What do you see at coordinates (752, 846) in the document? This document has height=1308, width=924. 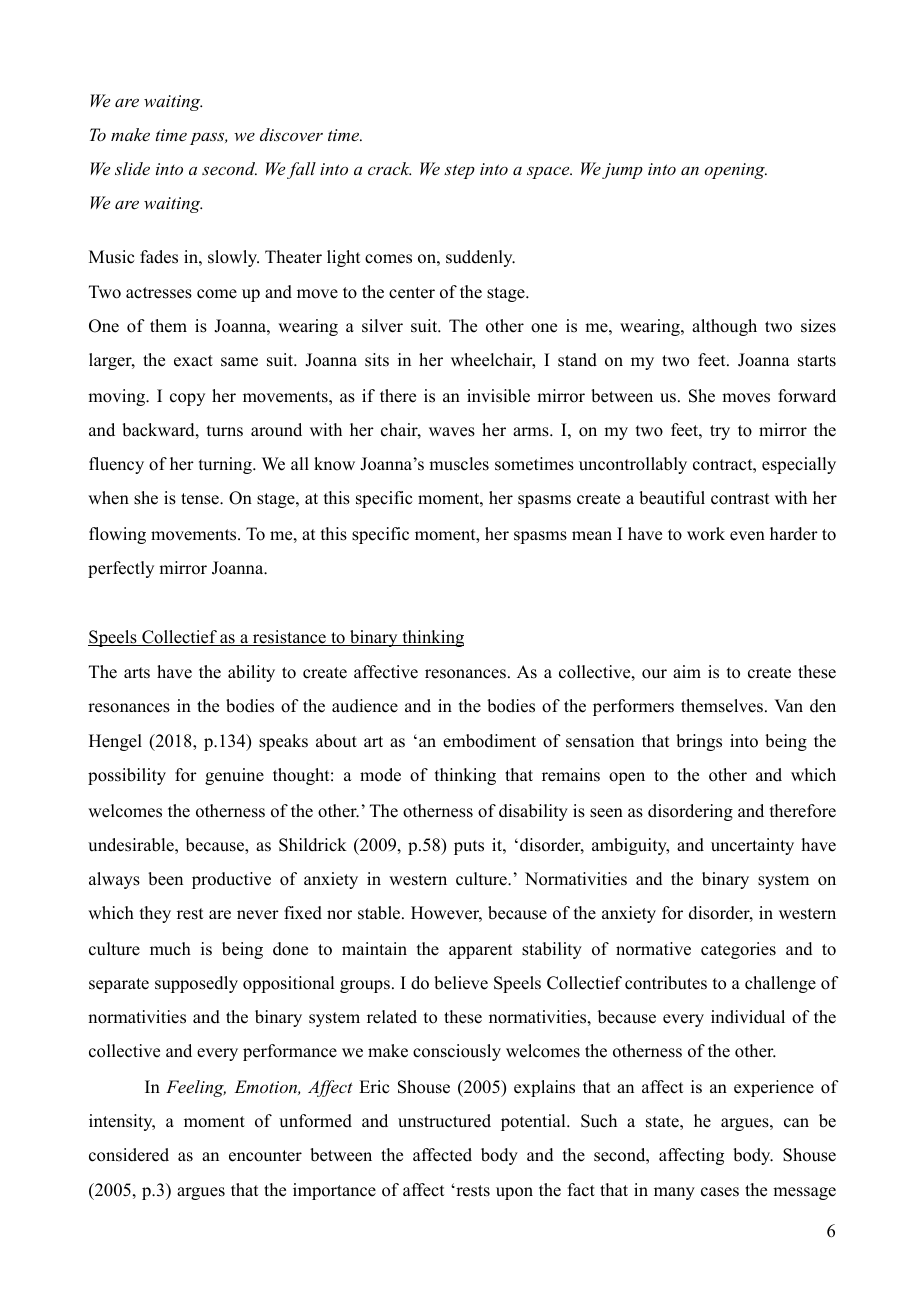 I see `uncertainty` at bounding box center [752, 846].
